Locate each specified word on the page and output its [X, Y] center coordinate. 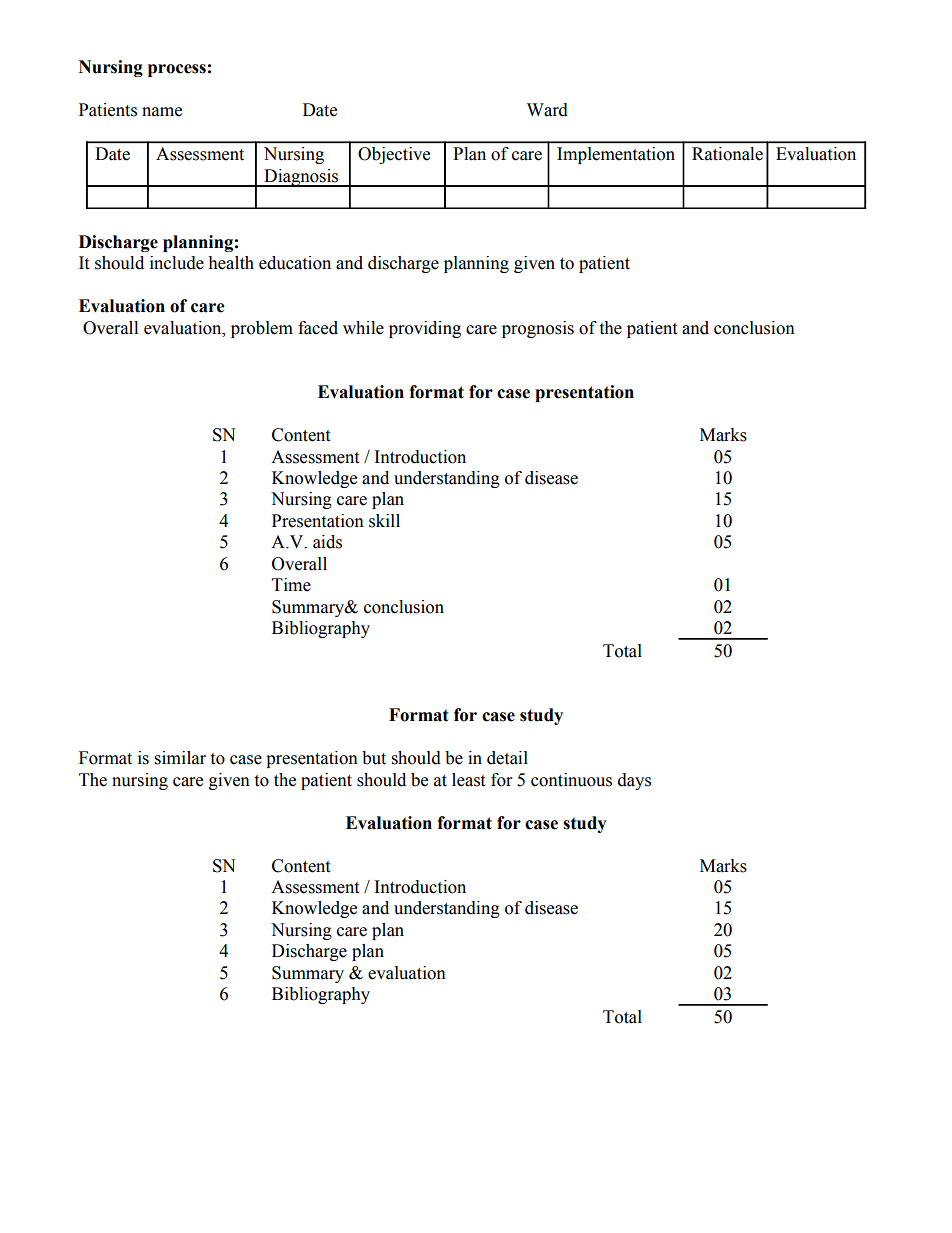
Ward [547, 110]
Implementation [616, 155]
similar [180, 758]
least [468, 780]
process [177, 70]
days [634, 781]
